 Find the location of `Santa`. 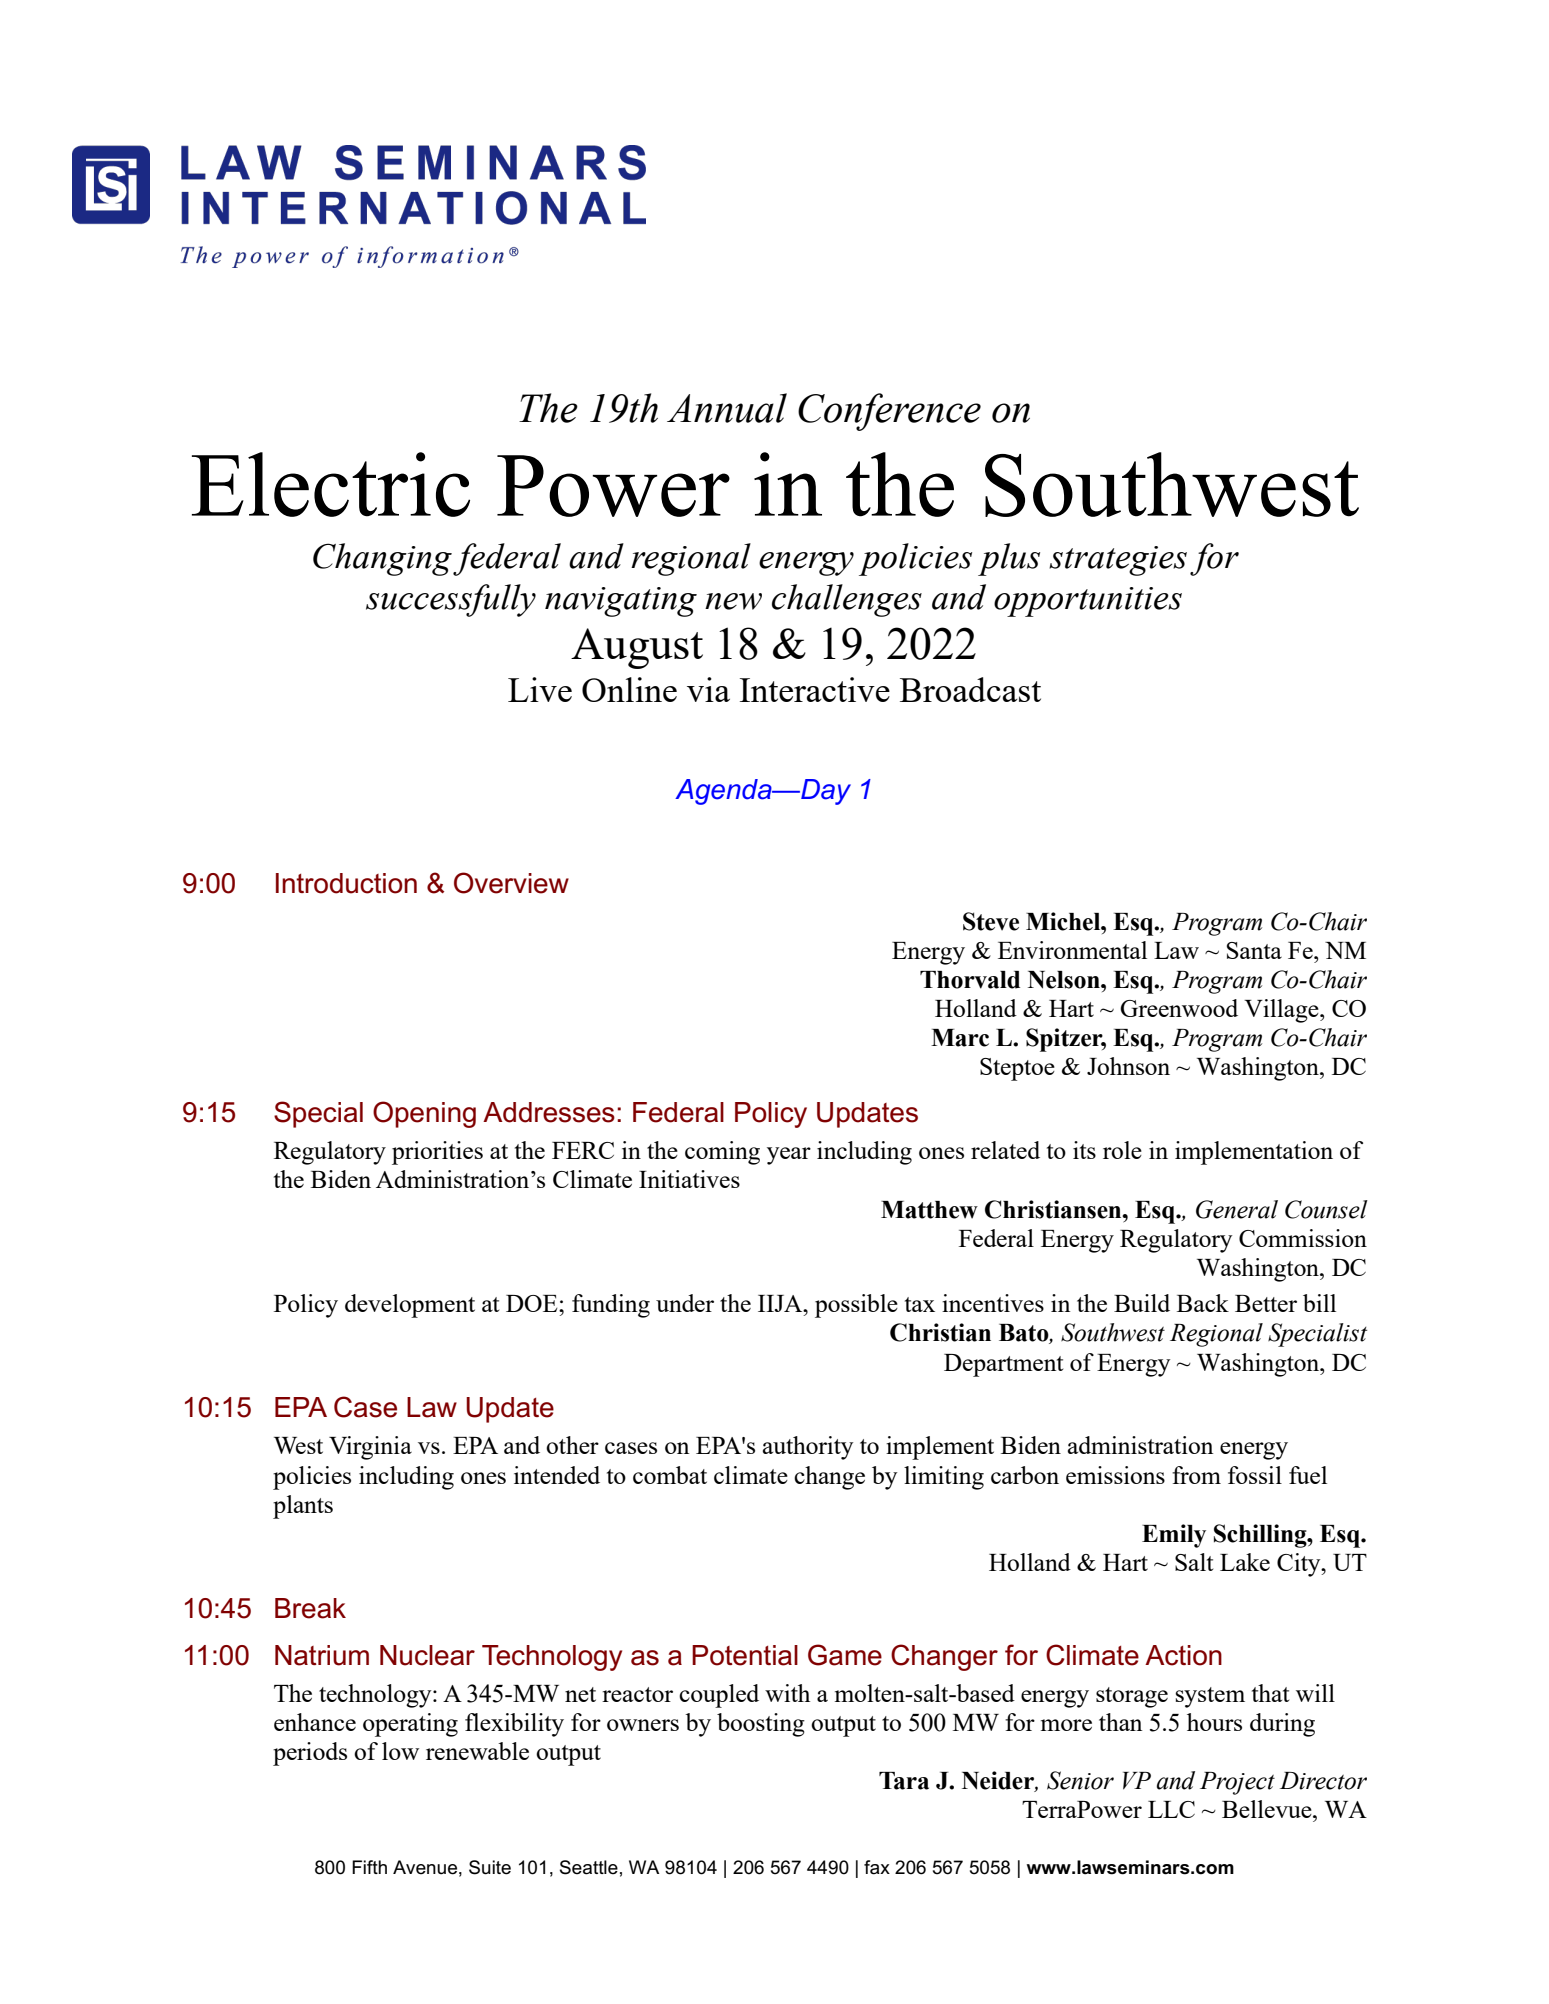

Santa is located at coordinates (1254, 950).
